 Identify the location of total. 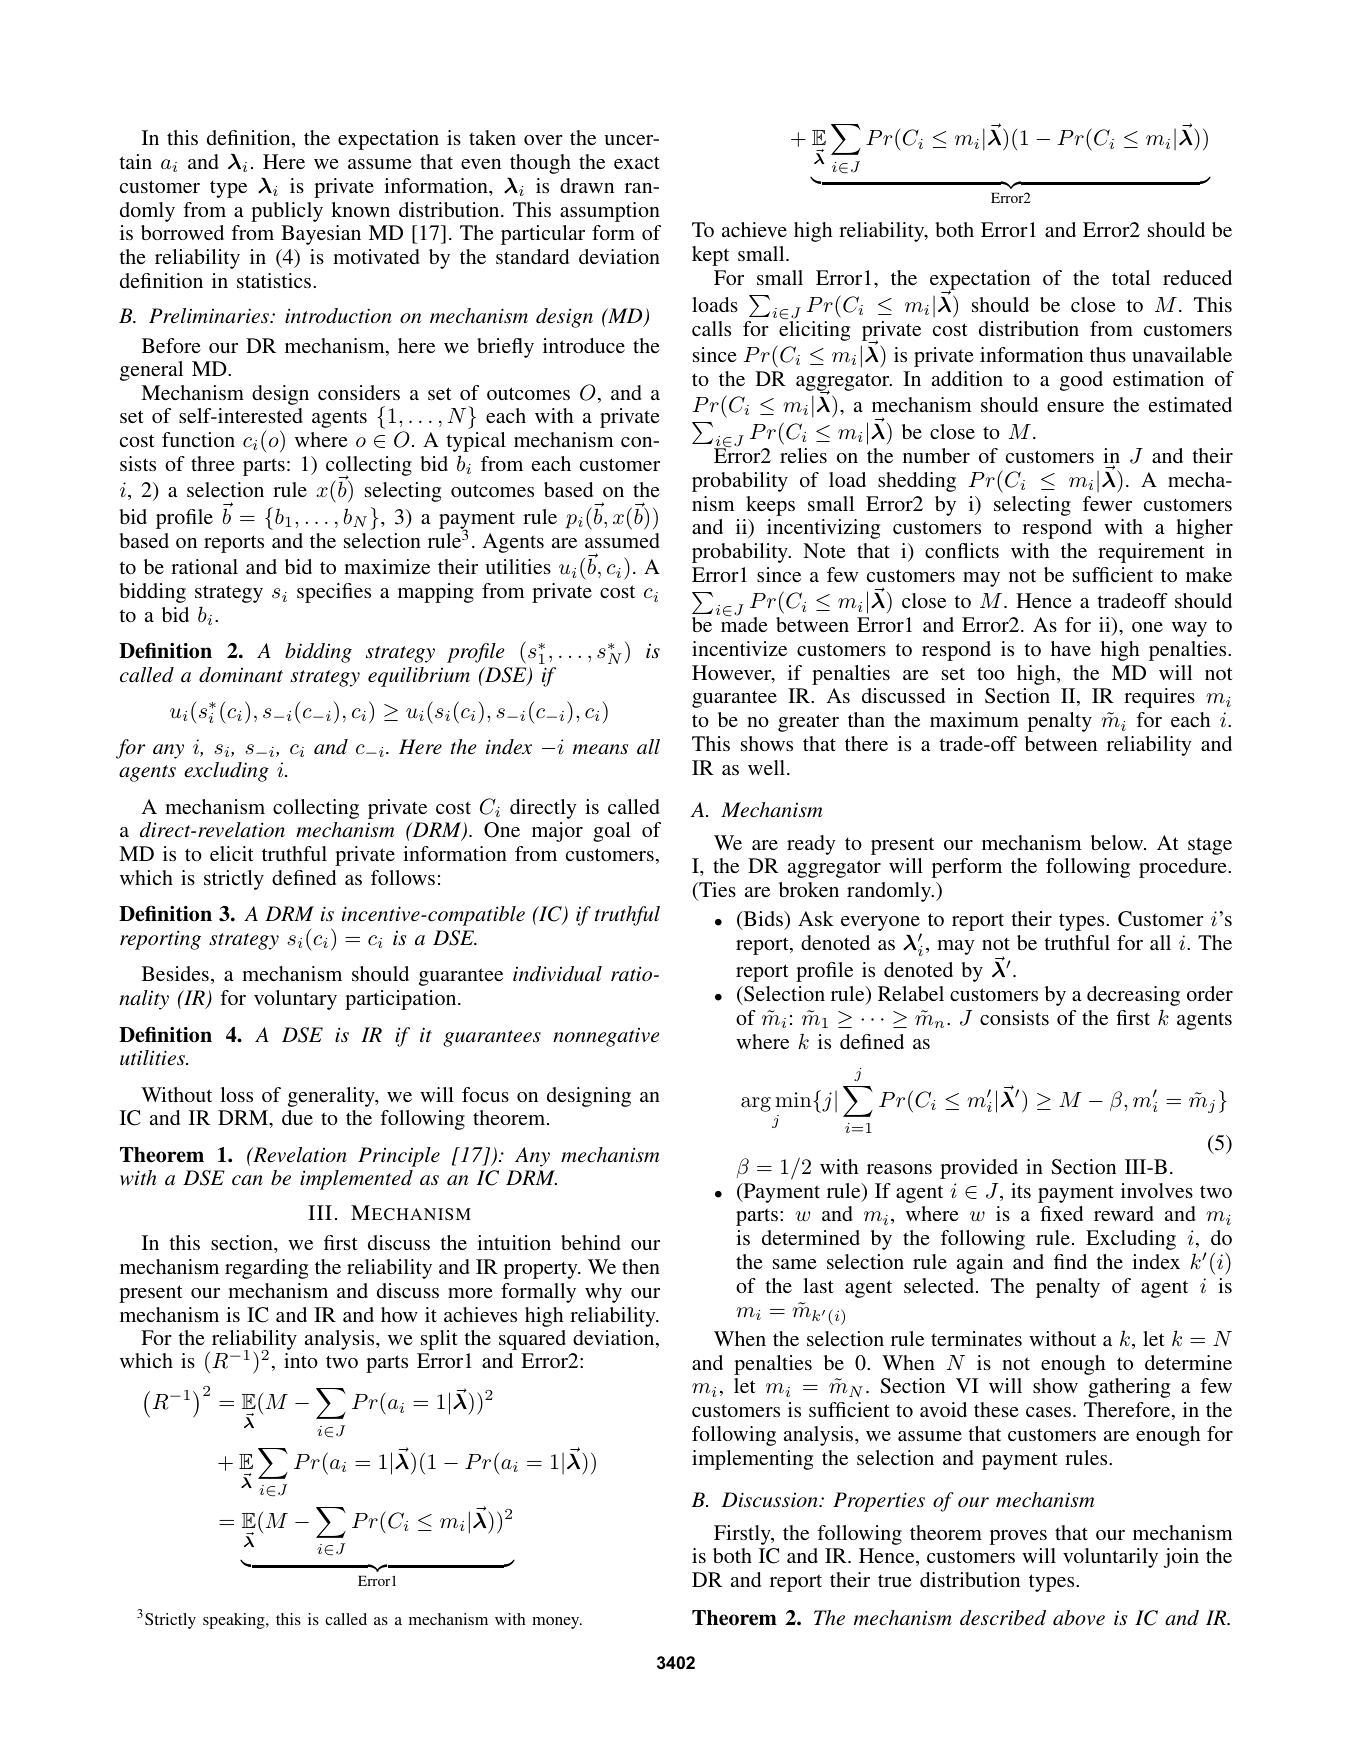
(1131, 277).
